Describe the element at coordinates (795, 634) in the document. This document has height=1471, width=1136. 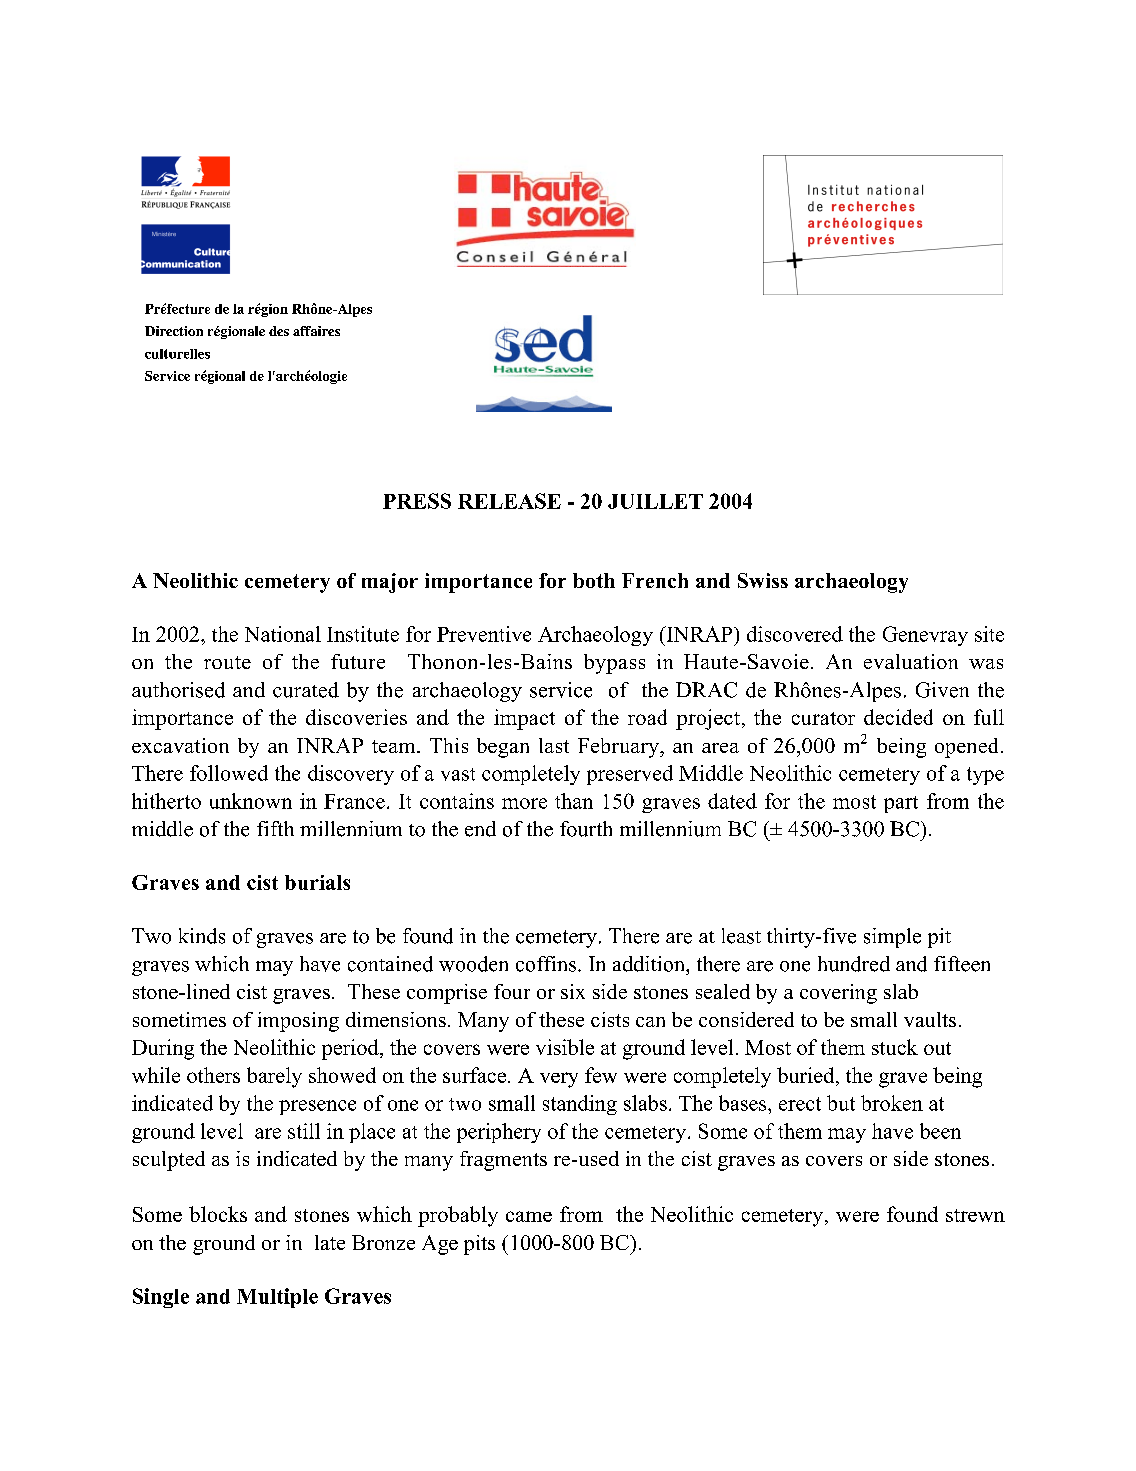
I see `discovered` at that location.
